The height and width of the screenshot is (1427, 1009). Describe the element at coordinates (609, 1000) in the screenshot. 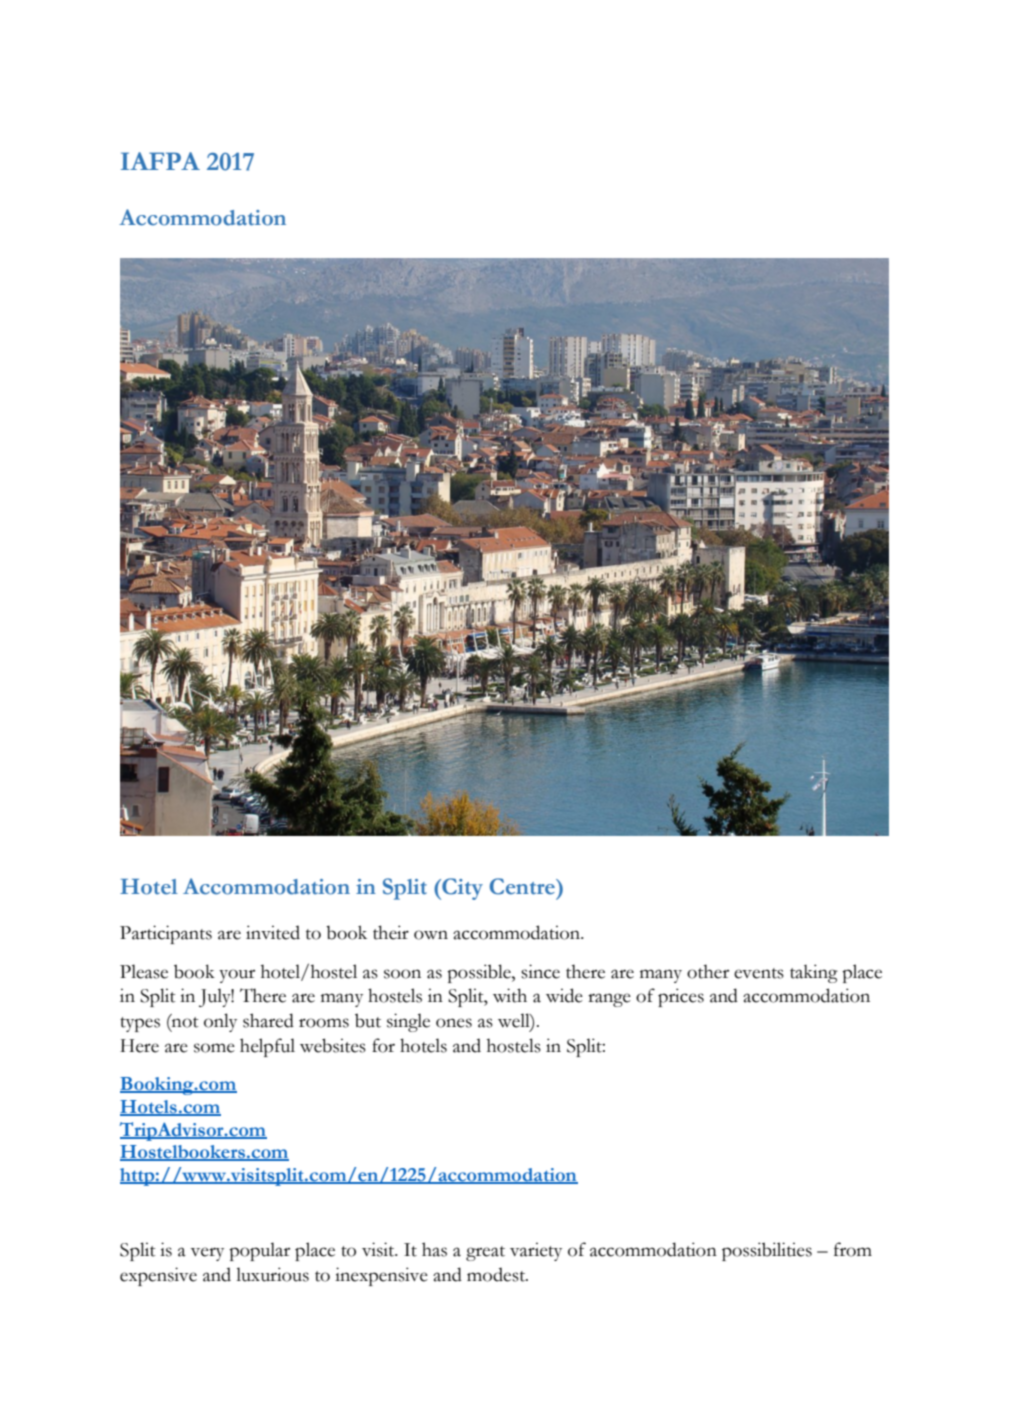

I see `range` at that location.
